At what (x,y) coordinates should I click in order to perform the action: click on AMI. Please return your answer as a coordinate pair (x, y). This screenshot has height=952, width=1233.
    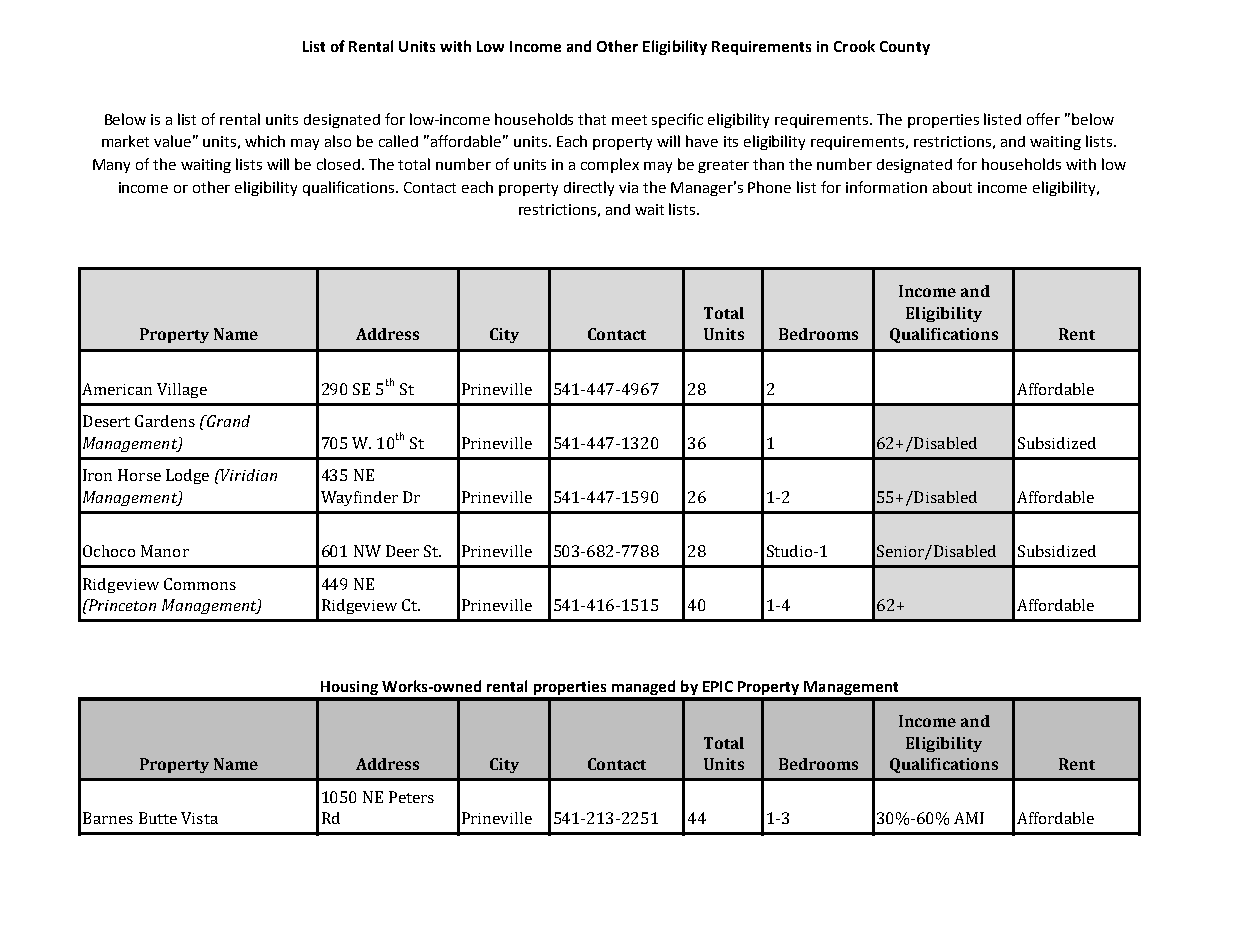
    Looking at the image, I should click on (969, 818).
